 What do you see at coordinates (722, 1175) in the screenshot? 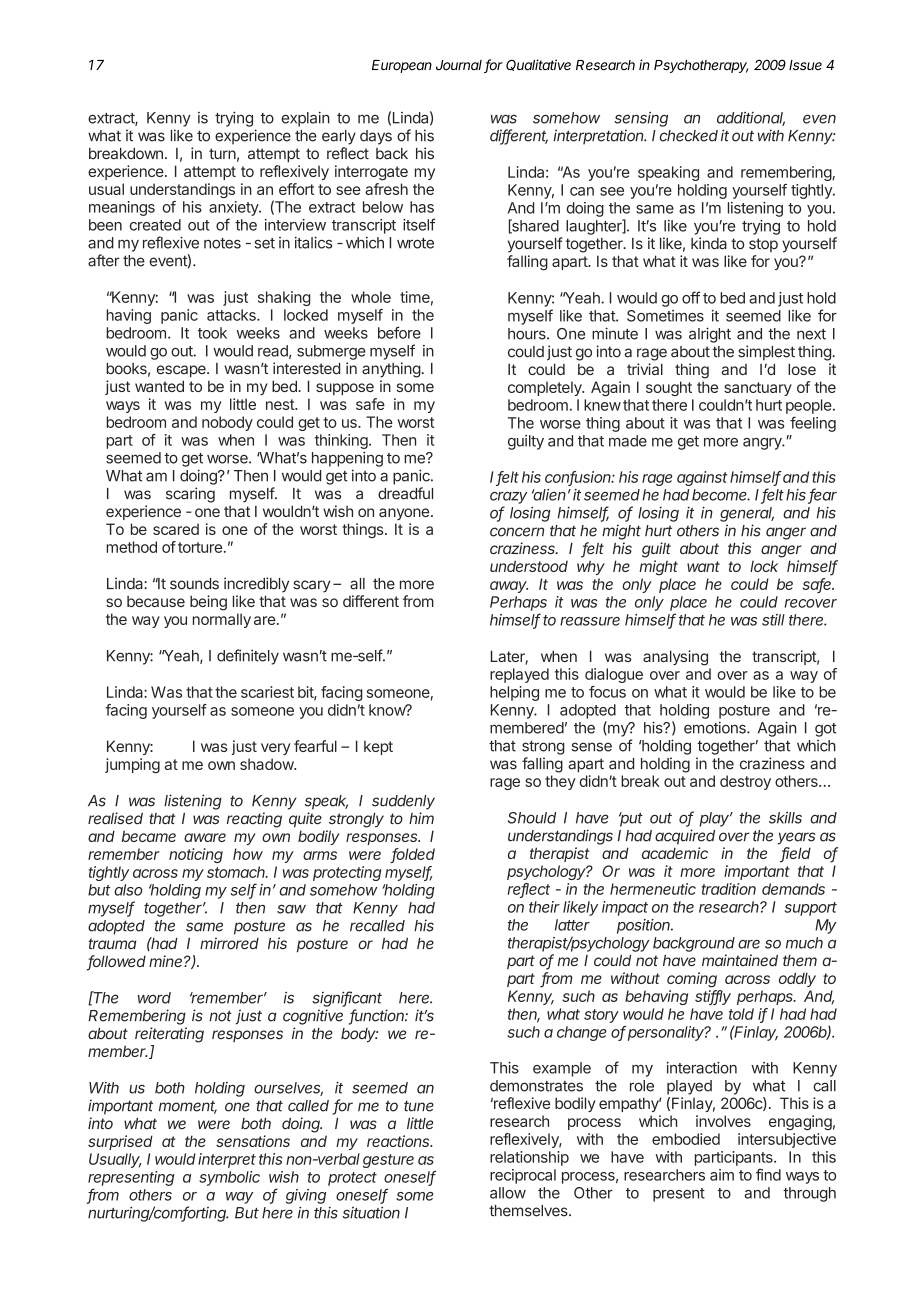
I see `aim` at bounding box center [722, 1175].
